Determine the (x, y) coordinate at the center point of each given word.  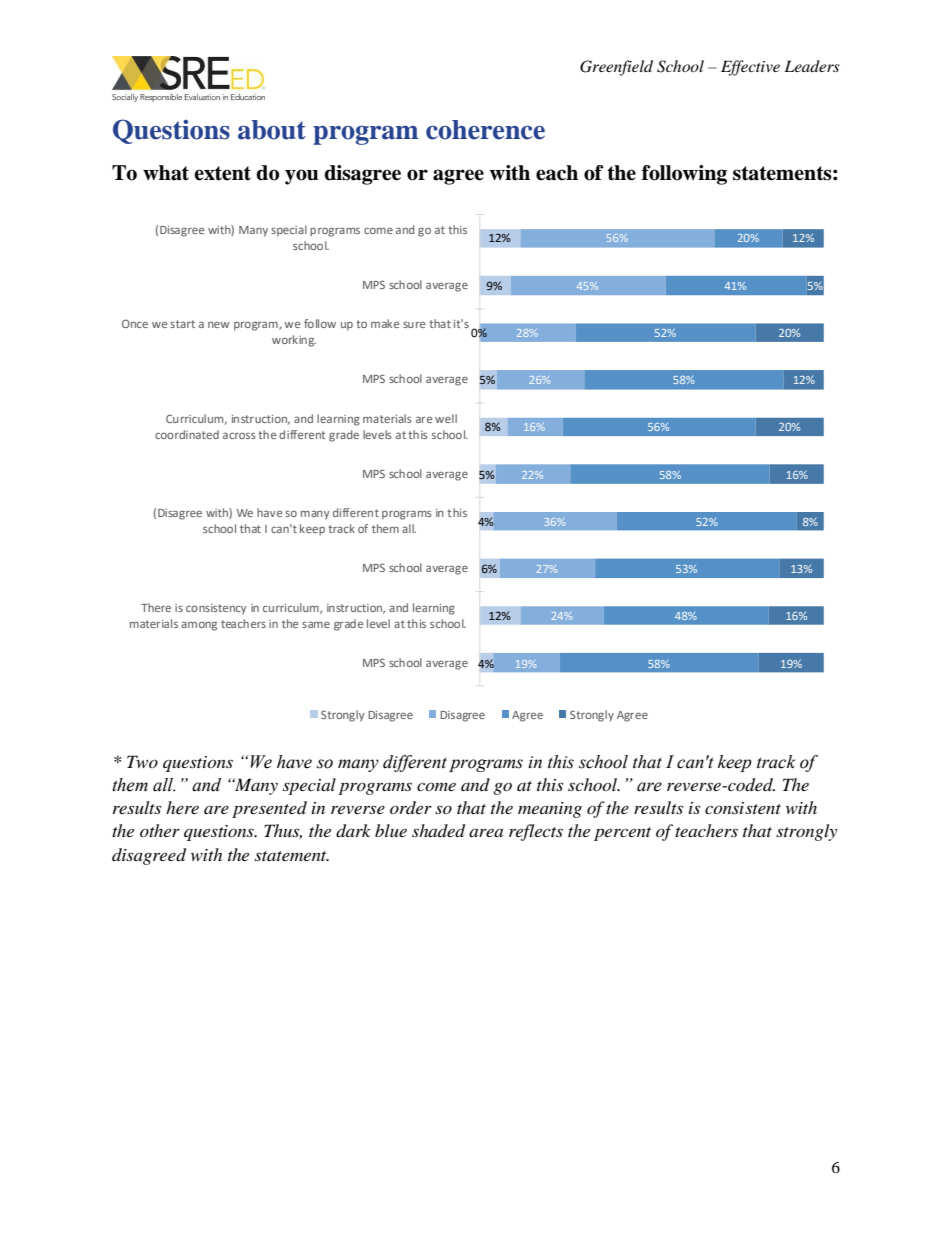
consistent (743, 808)
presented (269, 809)
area (486, 833)
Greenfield (616, 68)
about (272, 130)
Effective (750, 68)
